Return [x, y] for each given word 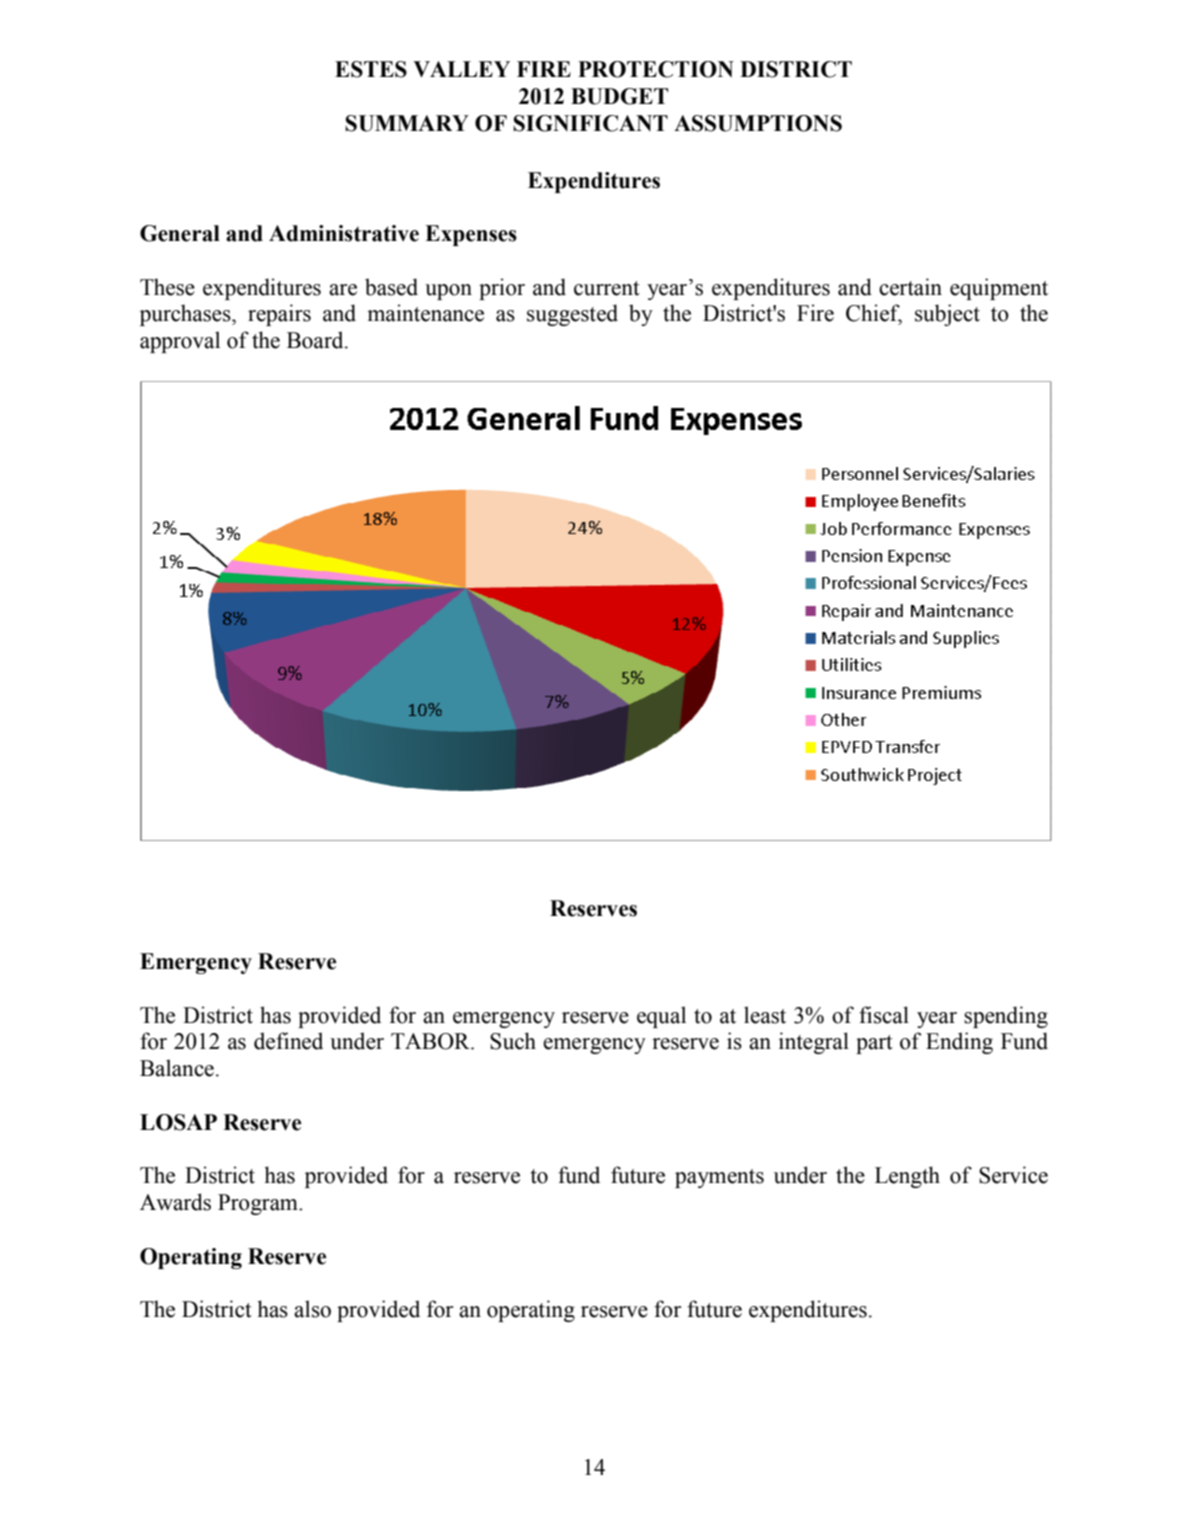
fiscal [884, 1015]
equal [661, 1017]
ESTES [371, 69]
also [312, 1309]
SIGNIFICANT [590, 123]
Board [316, 340]
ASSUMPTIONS [758, 123]
